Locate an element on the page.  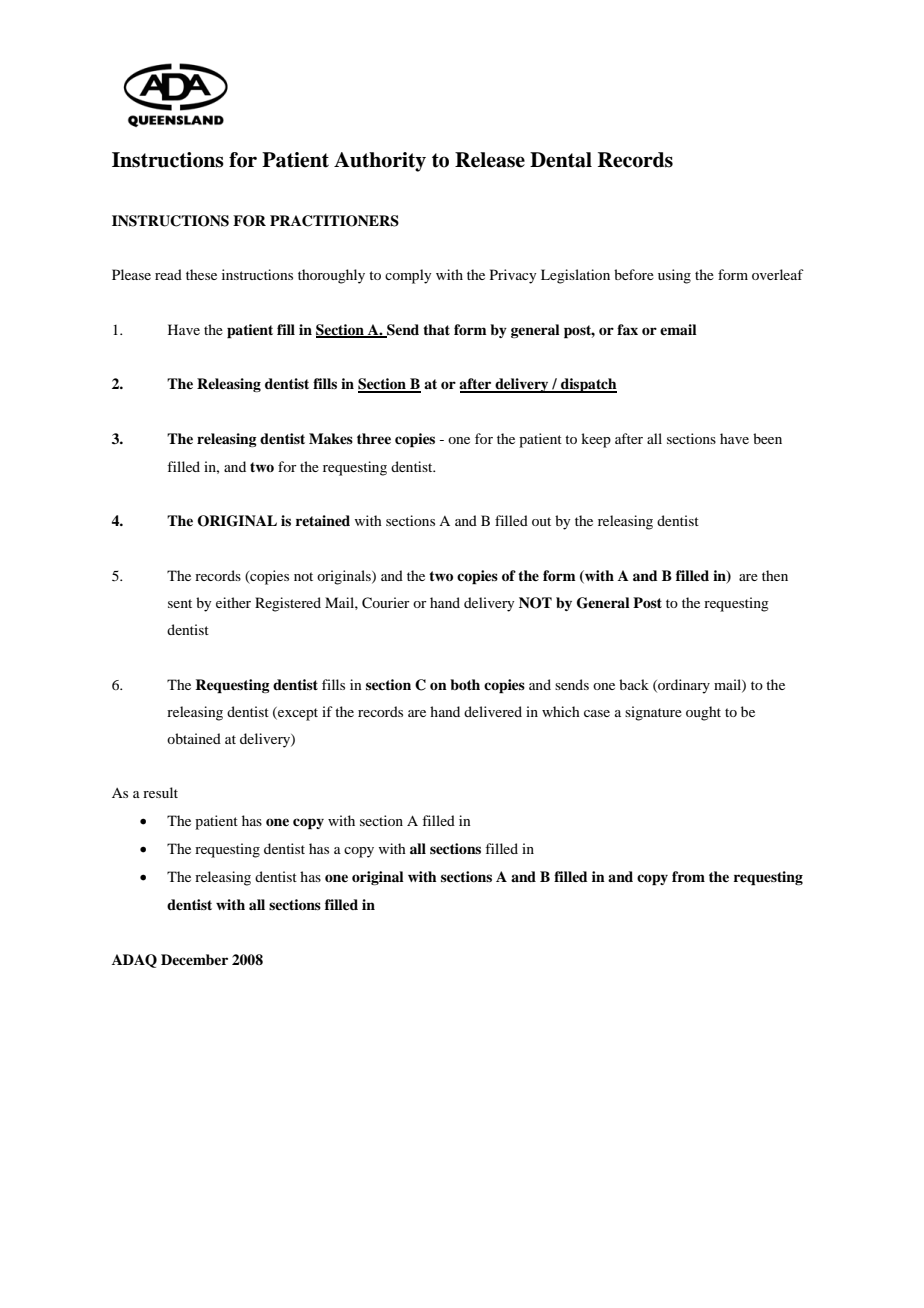
these is located at coordinates (201, 274).
